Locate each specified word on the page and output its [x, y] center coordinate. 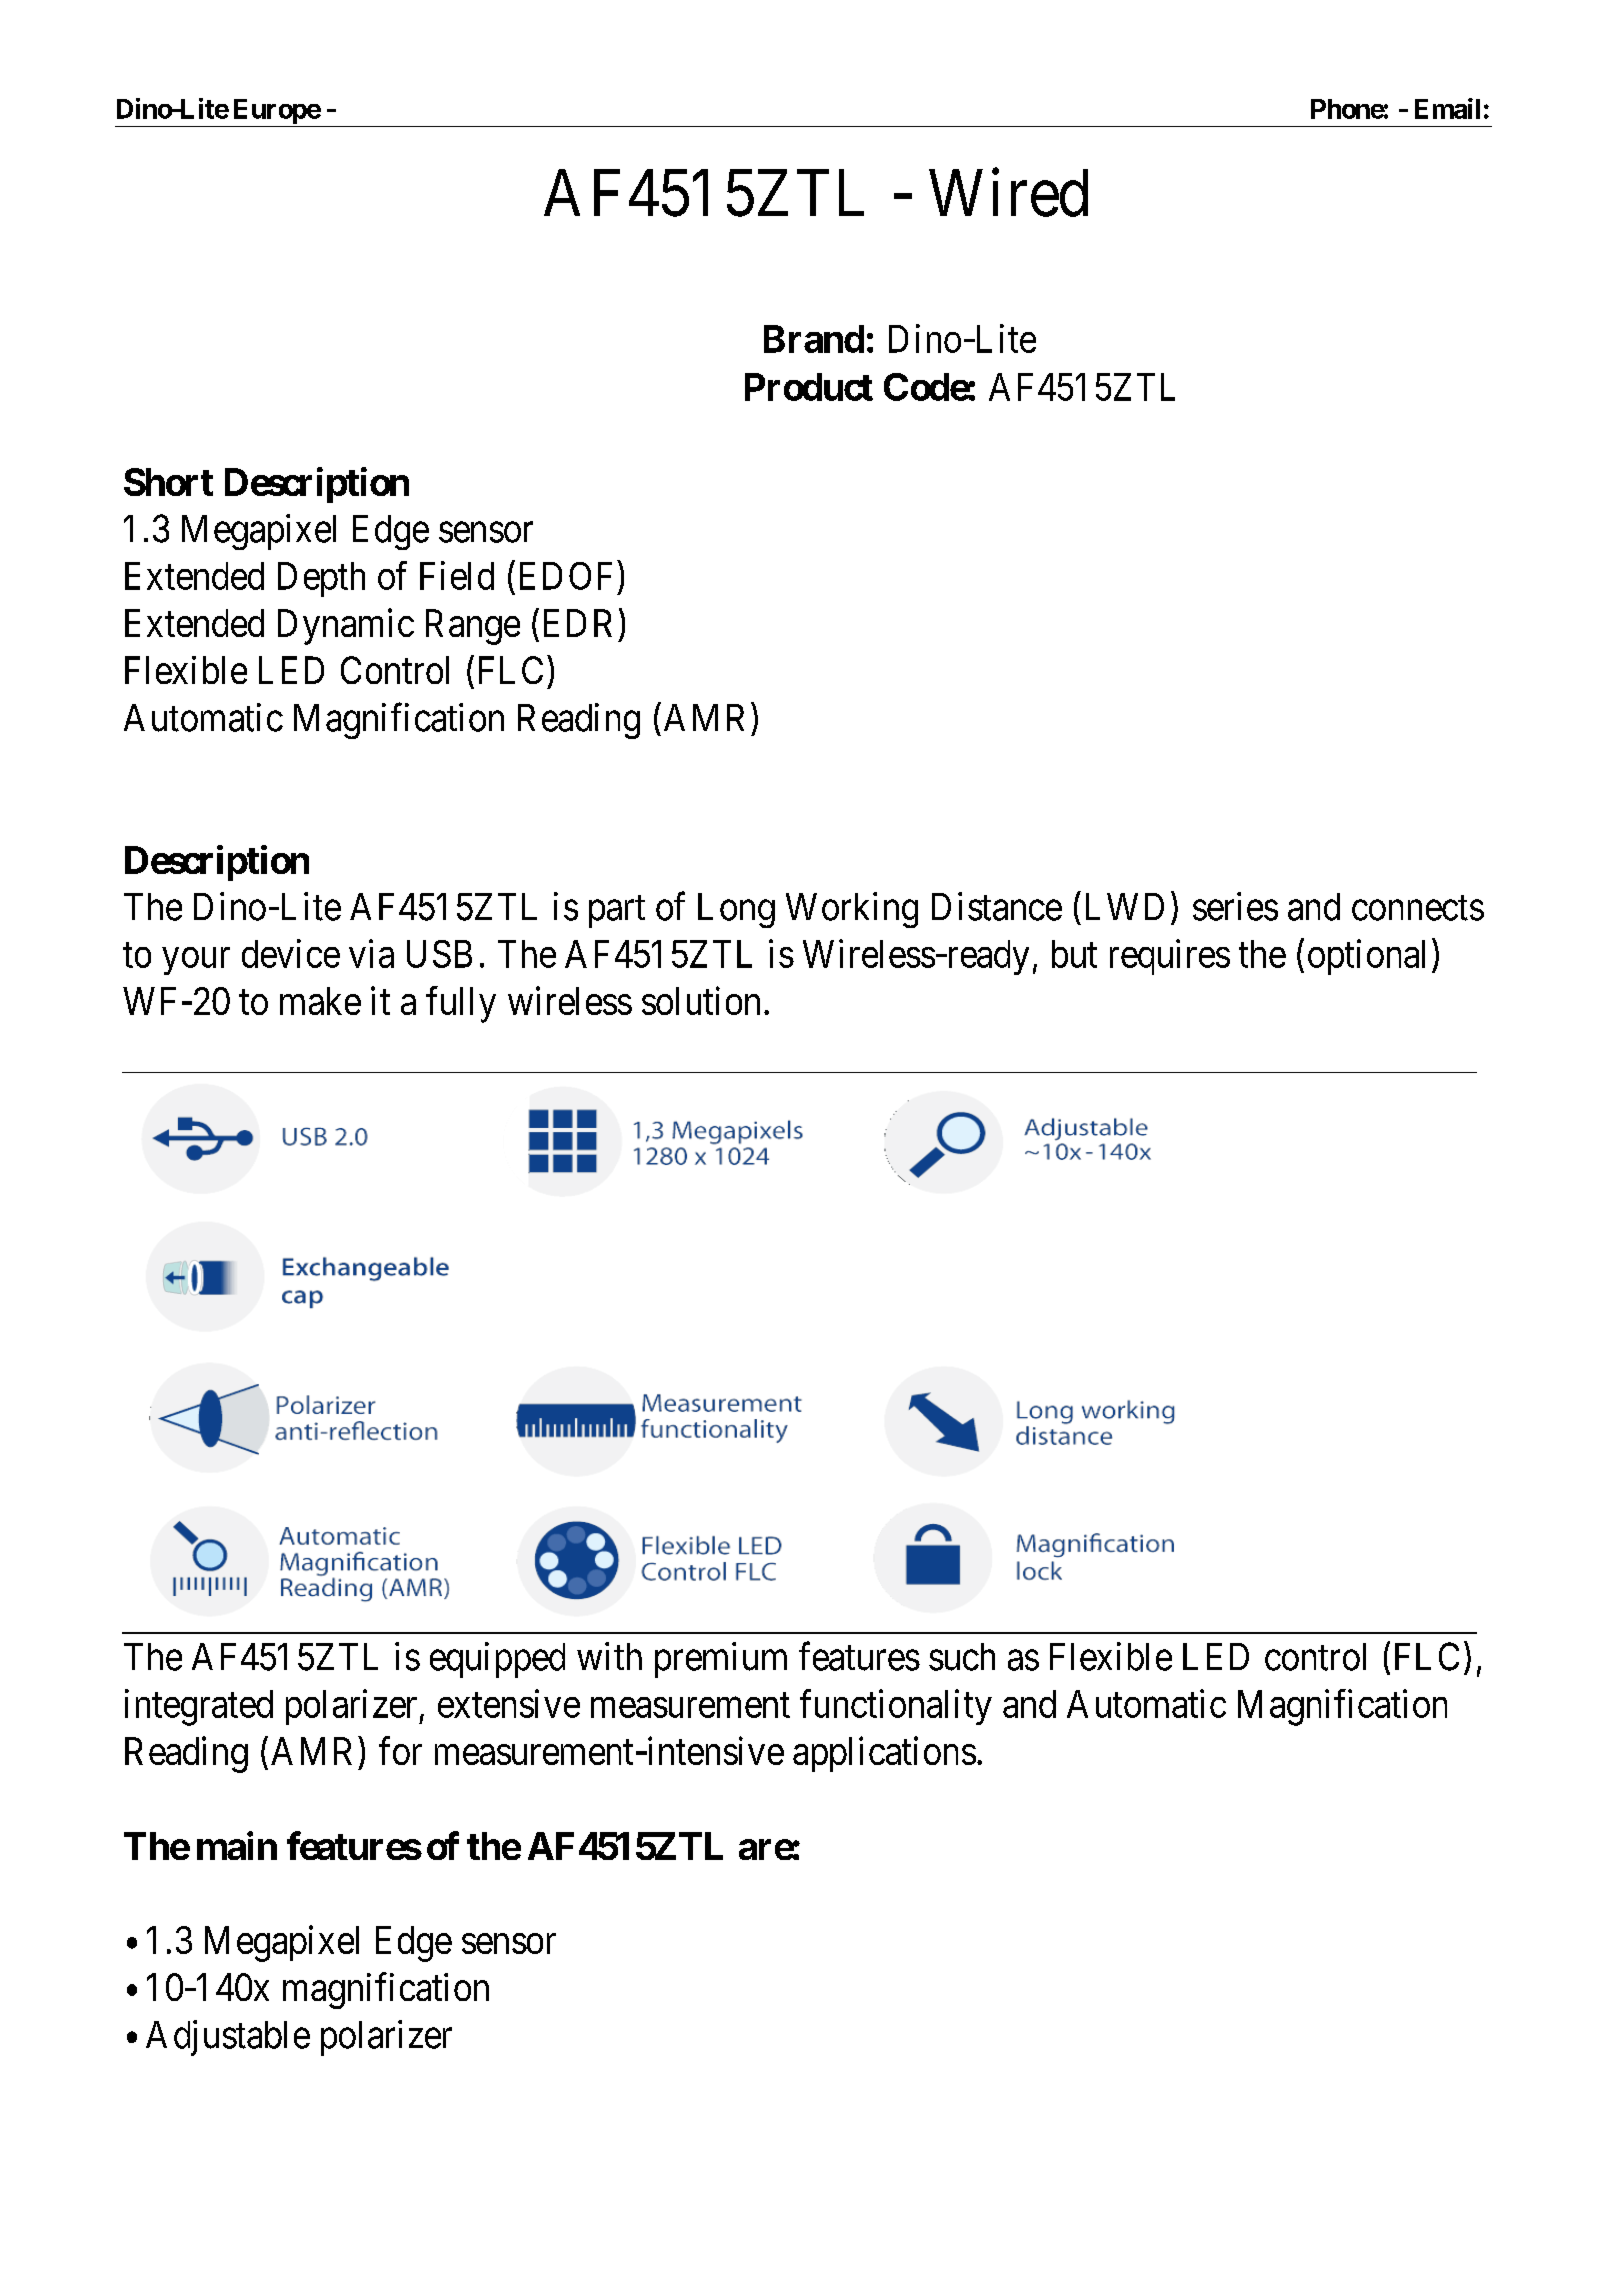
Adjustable [228, 2038]
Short [168, 482]
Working [852, 910]
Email [1447, 108]
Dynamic [346, 626]
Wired [1008, 193]
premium [721, 1660]
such [962, 1657]
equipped [497, 1660]
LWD [1125, 906]
